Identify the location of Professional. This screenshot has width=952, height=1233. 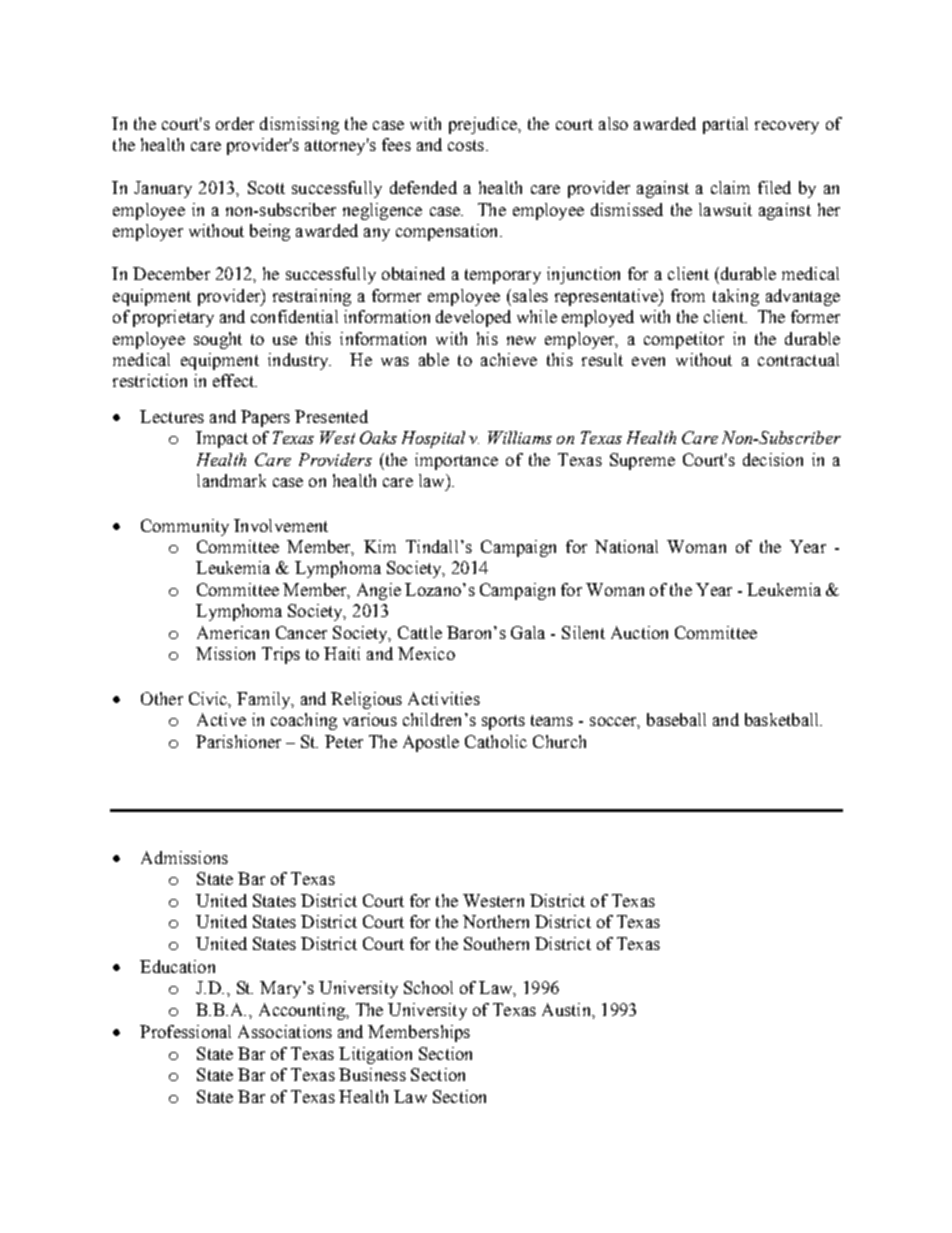
(185, 1031).
